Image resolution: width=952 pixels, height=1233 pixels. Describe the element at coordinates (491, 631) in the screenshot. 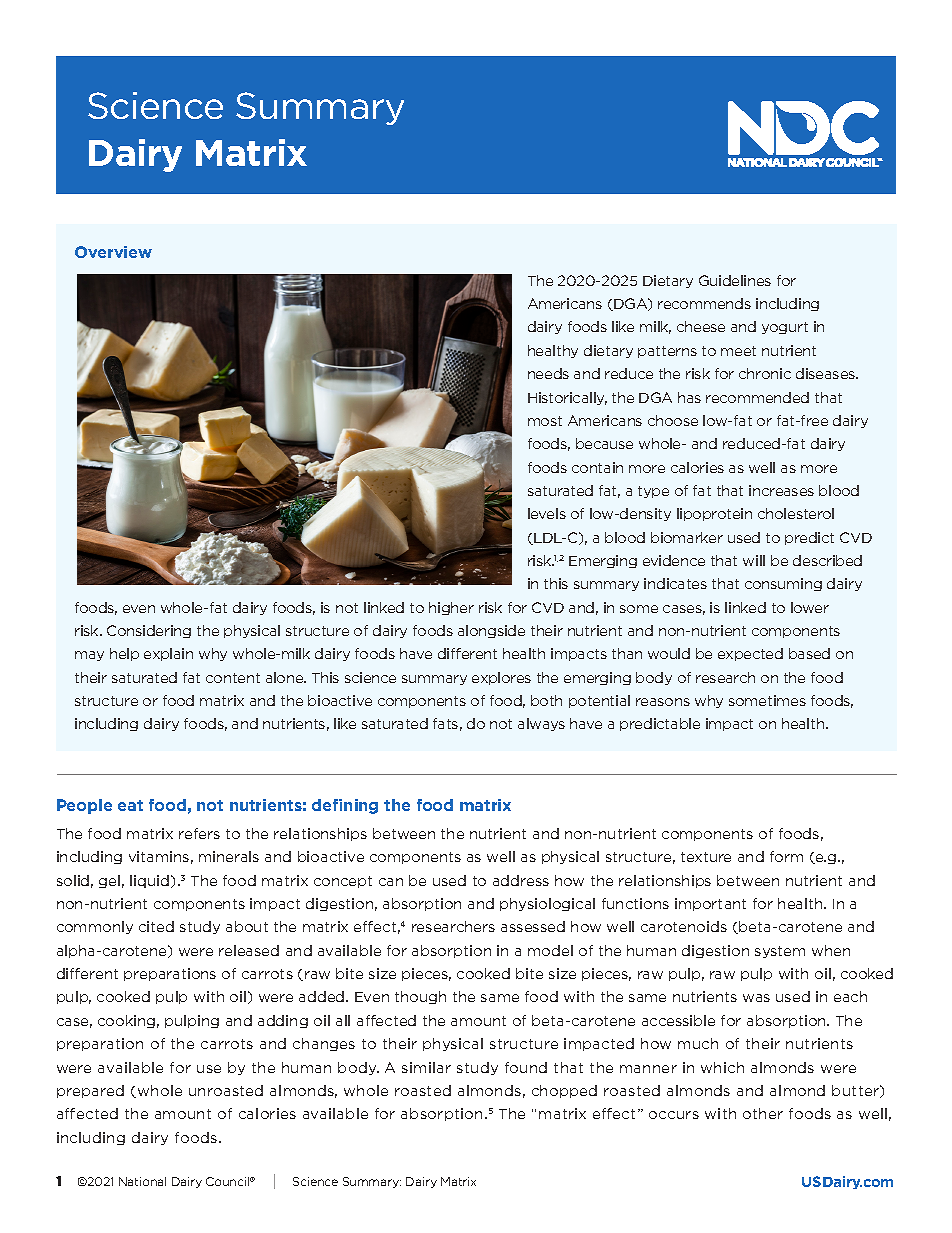

I see `alongside` at that location.
